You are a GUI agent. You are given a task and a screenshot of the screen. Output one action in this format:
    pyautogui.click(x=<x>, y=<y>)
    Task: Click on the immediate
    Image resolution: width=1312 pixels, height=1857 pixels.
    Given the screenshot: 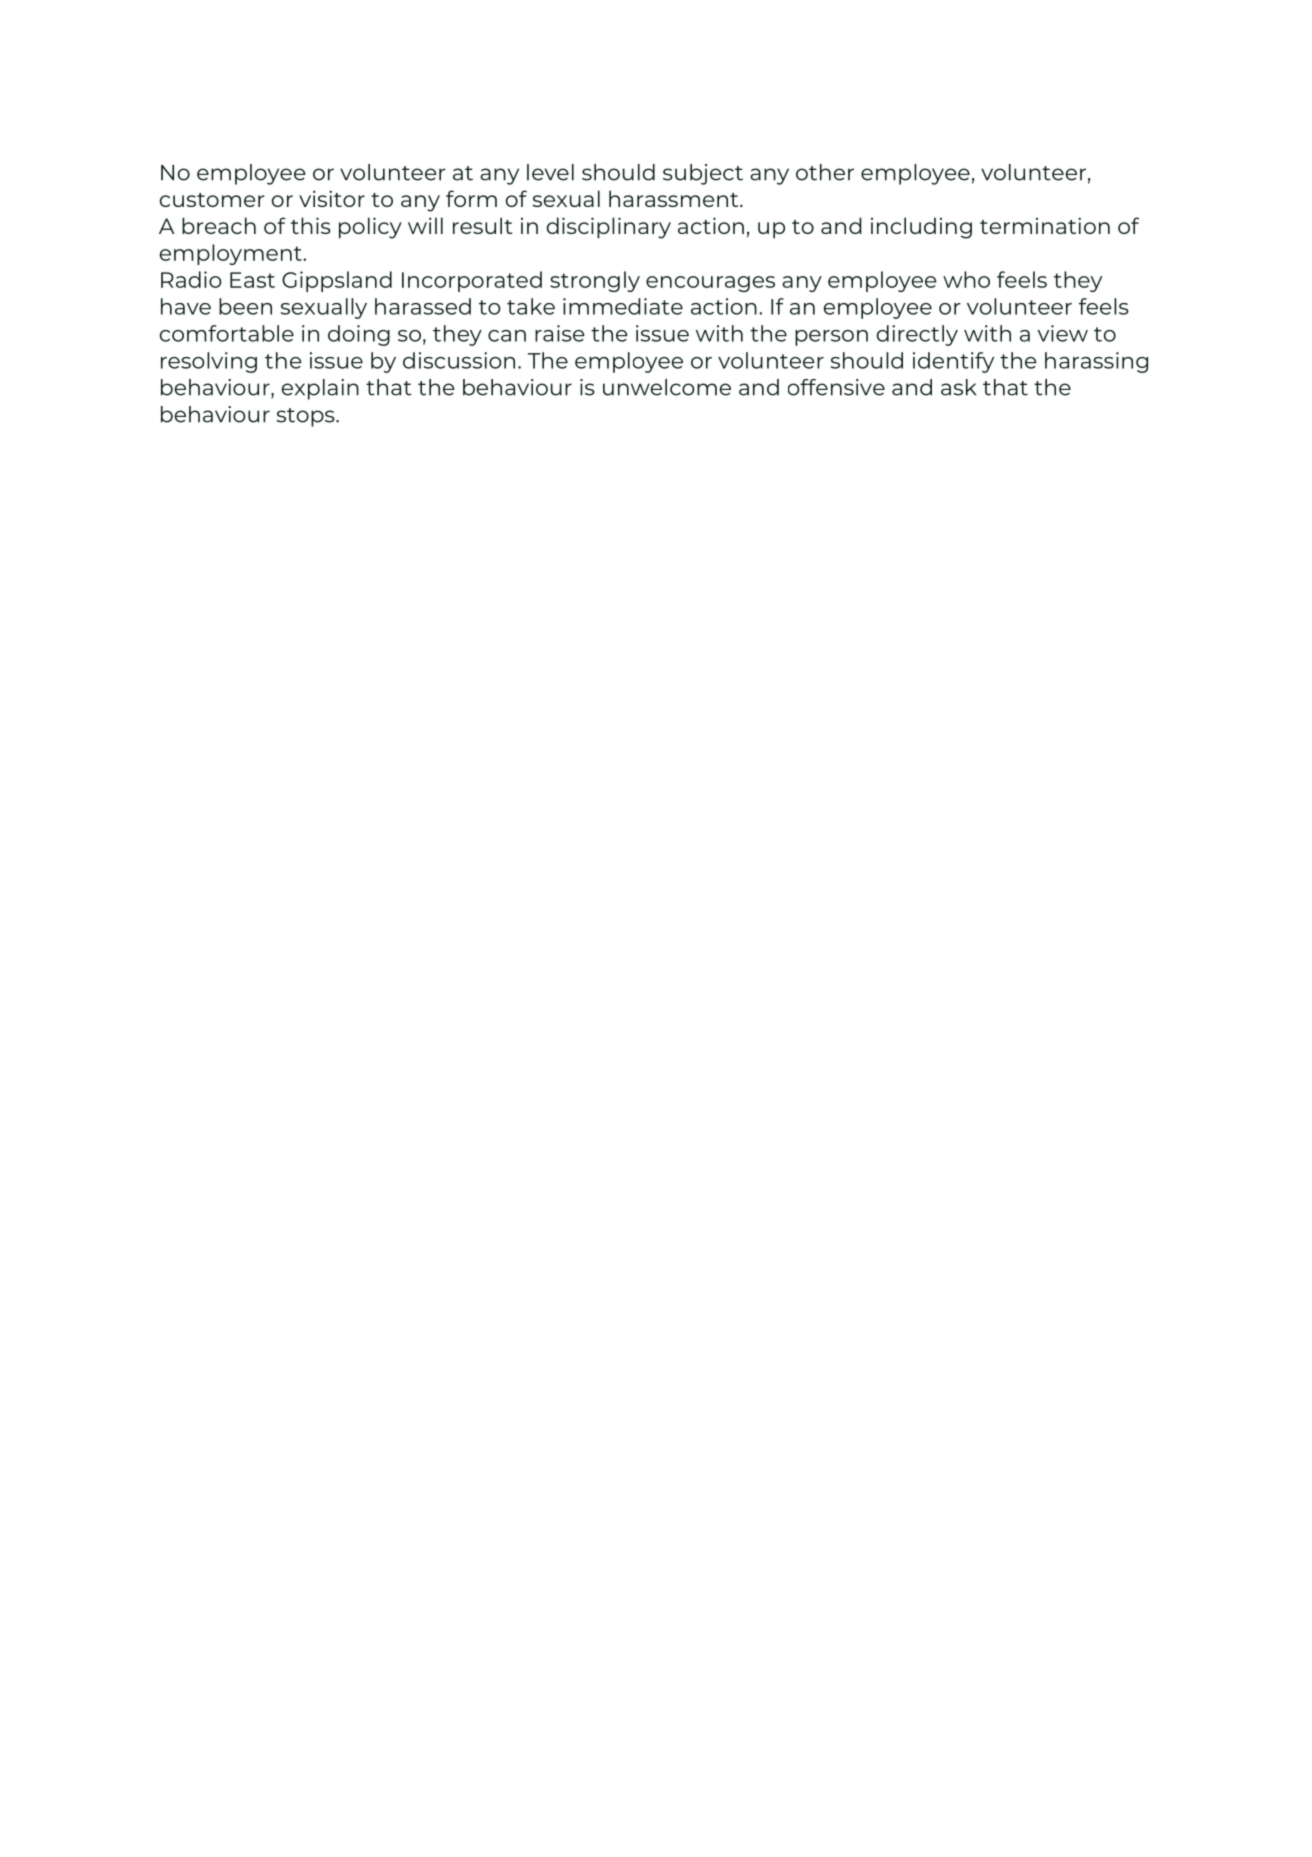 What is the action you would take?
    pyautogui.click(x=623, y=306)
